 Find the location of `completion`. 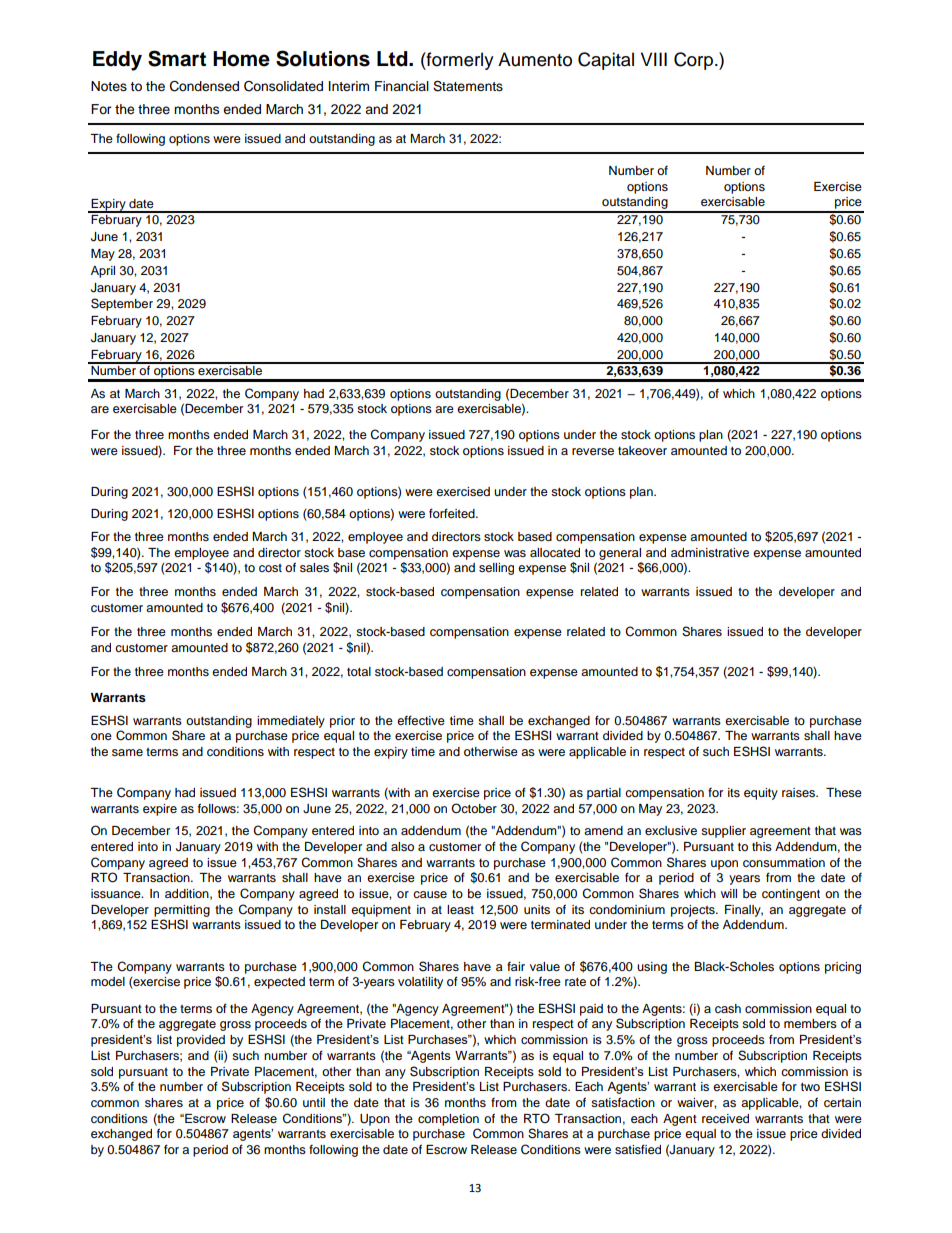

completion is located at coordinates (448, 1120).
